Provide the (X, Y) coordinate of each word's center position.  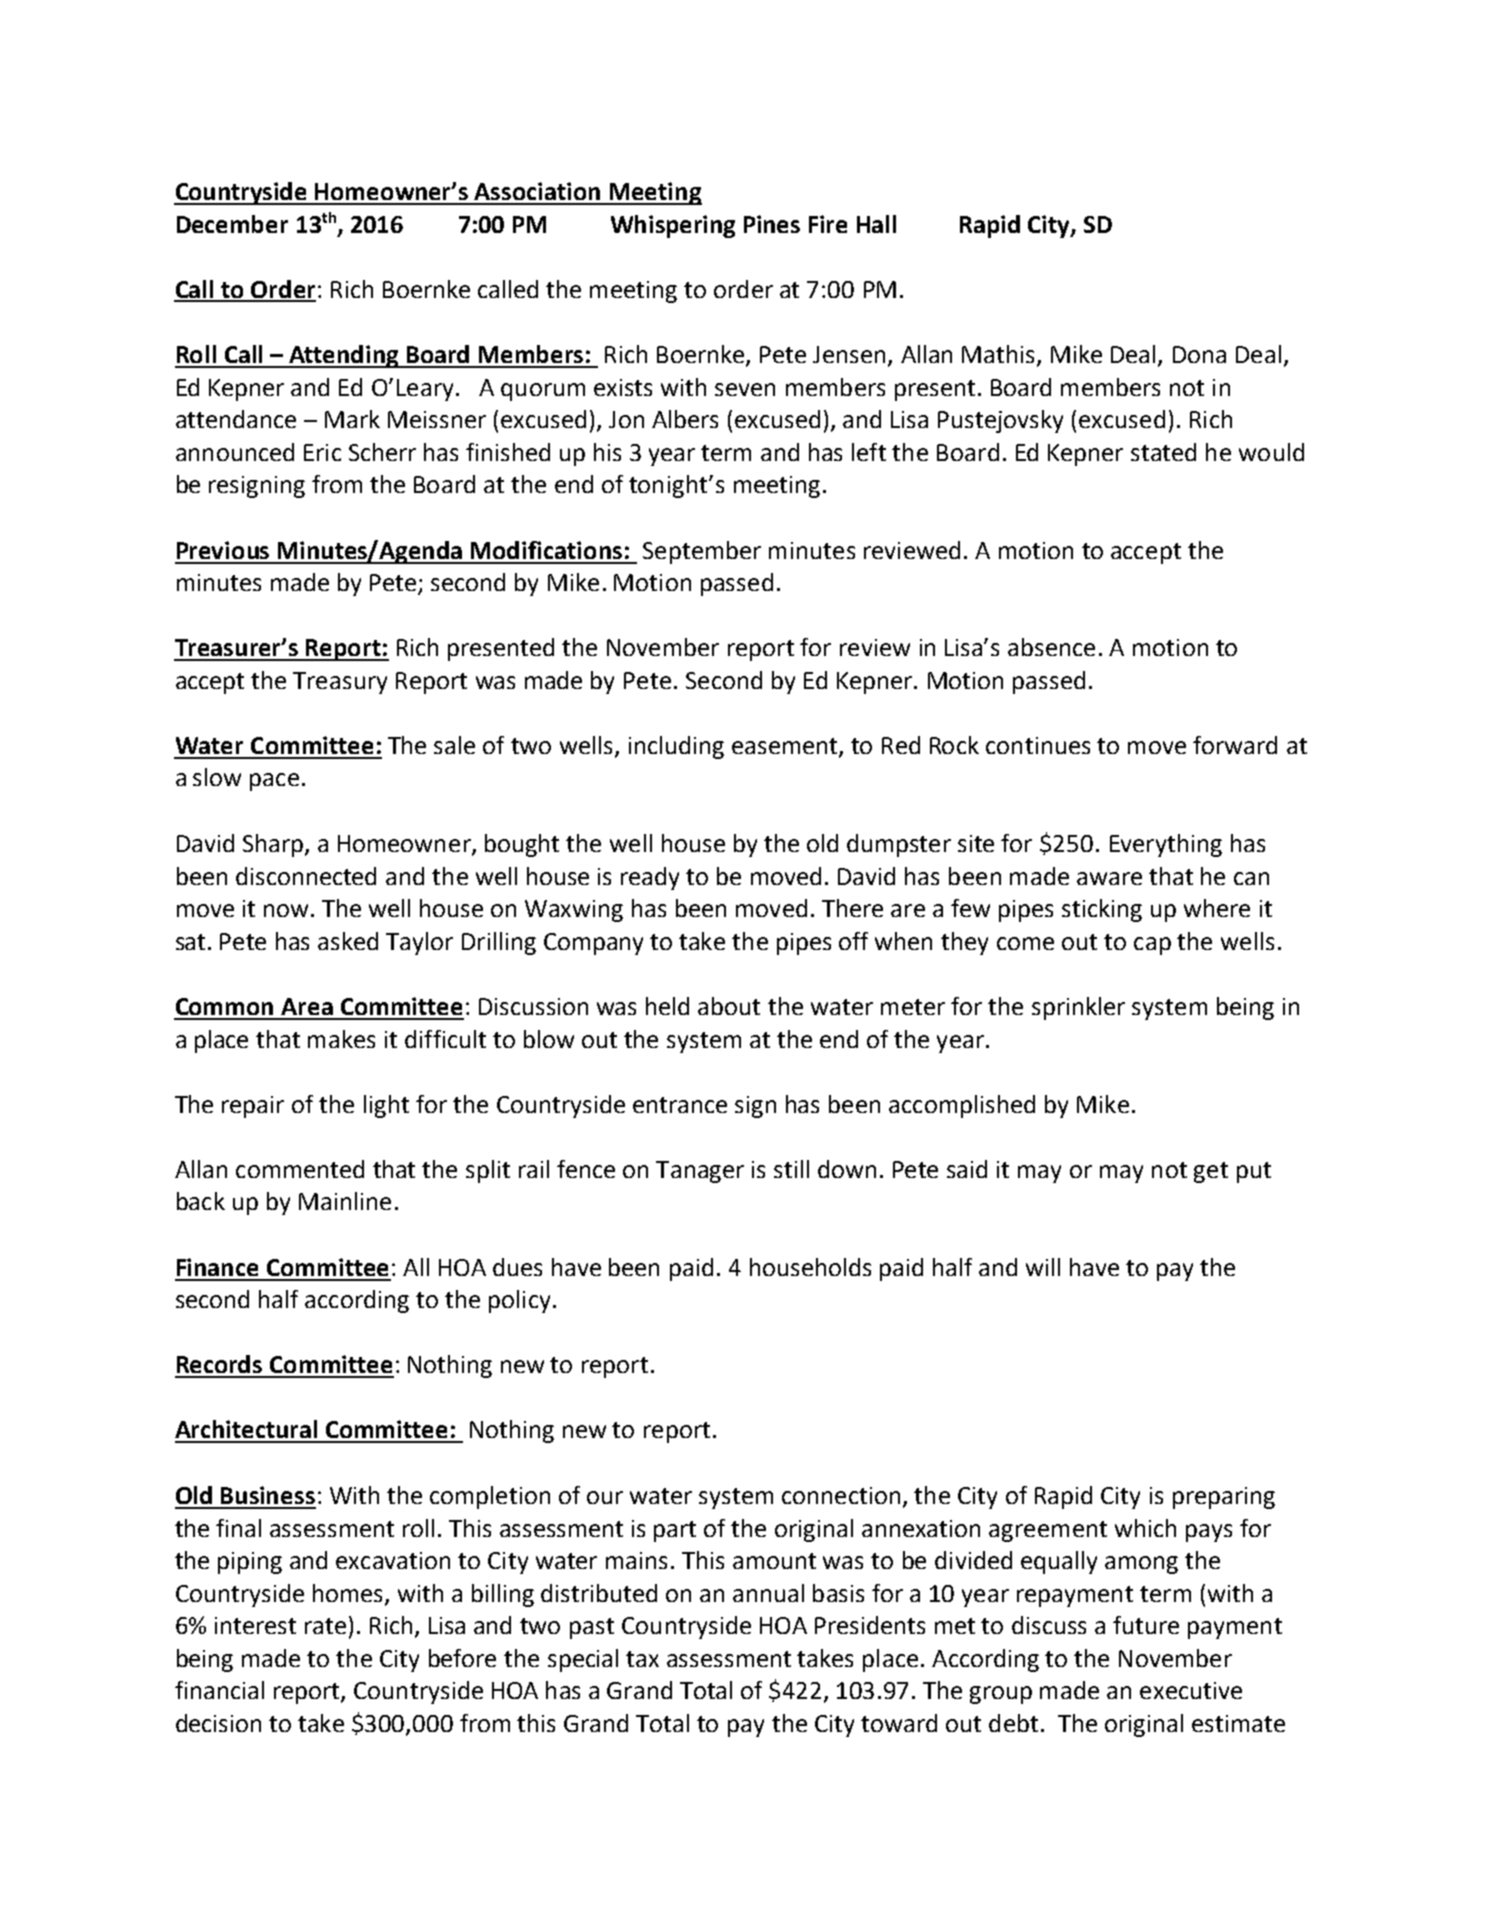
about (729, 1006)
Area (307, 1006)
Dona (1199, 354)
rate (325, 1626)
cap (1152, 946)
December (232, 224)
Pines (772, 224)
